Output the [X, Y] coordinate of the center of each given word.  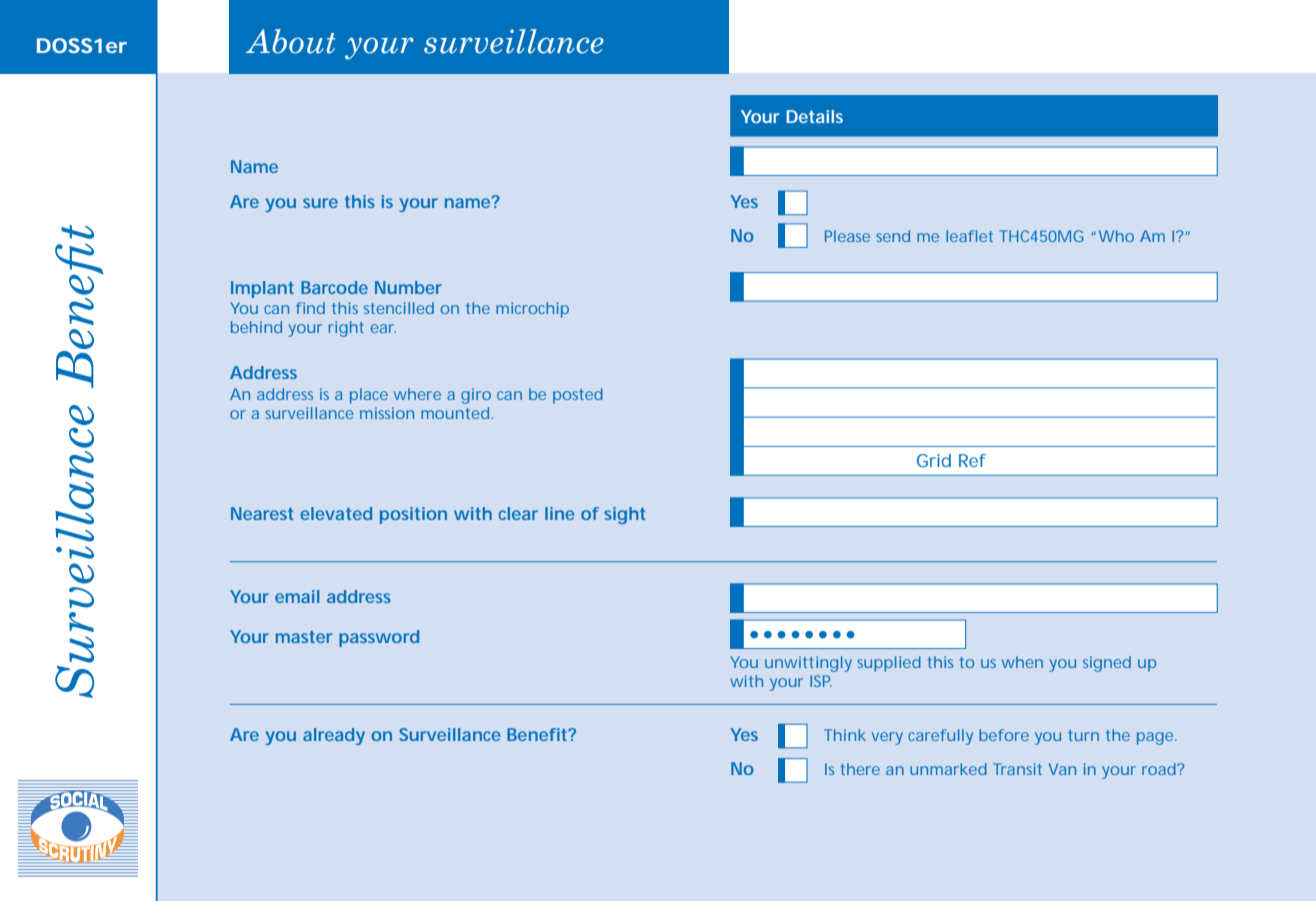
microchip [532, 310]
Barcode [334, 287]
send [893, 236]
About [291, 41]
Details [814, 116]
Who [1116, 236]
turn [1083, 735]
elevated [336, 513]
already [334, 736]
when [1022, 662]
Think [845, 735]
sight [624, 515]
